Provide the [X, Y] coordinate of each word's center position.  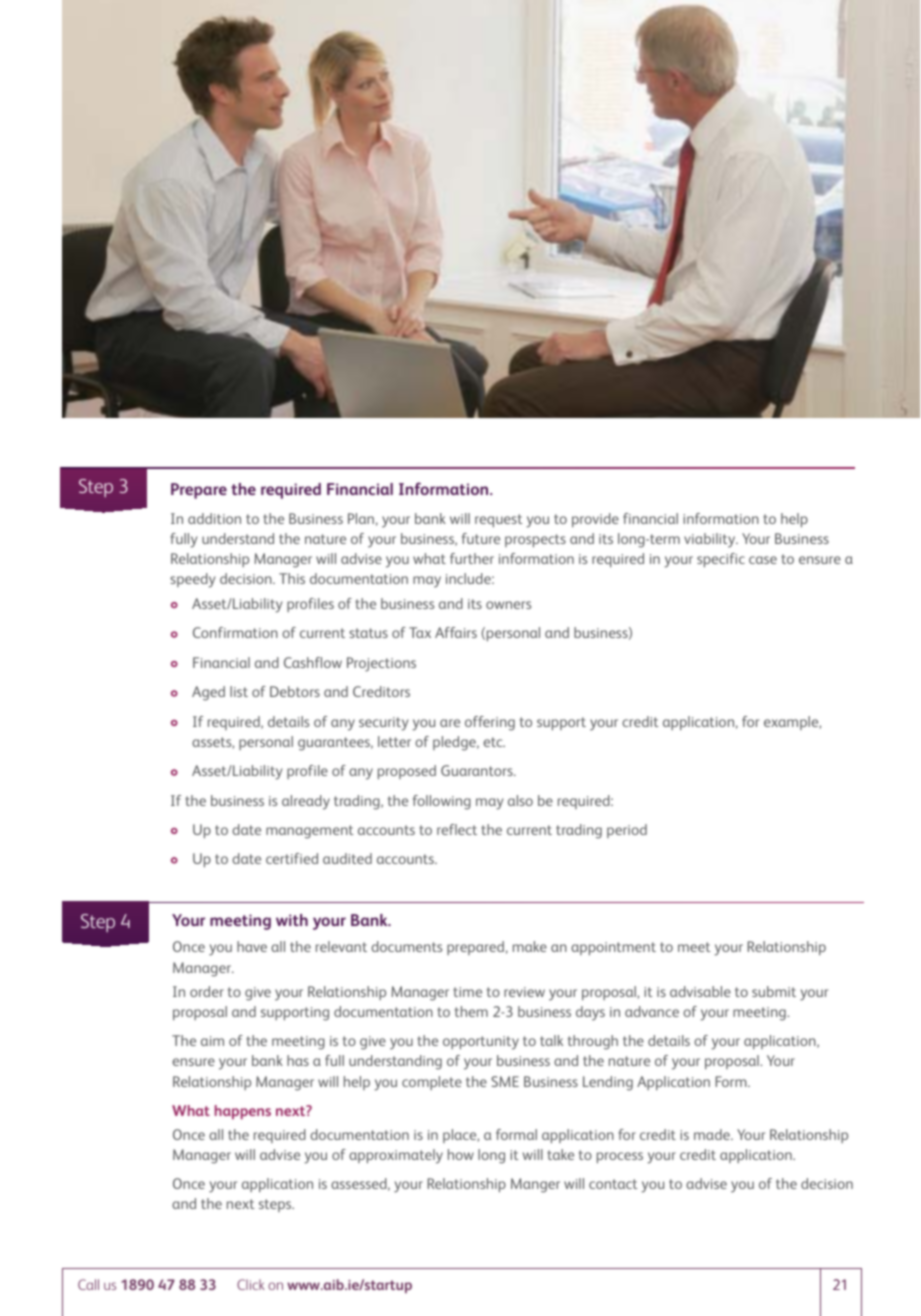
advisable [700, 991]
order [207, 991]
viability [711, 540]
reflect [457, 829]
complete [432, 1083]
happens [243, 1112]
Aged [208, 693]
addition [214, 518]
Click [251, 1284]
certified [292, 858]
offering [490, 723]
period [627, 831]
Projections [381, 664]
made [713, 1134]
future [481, 538]
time [467, 992]
